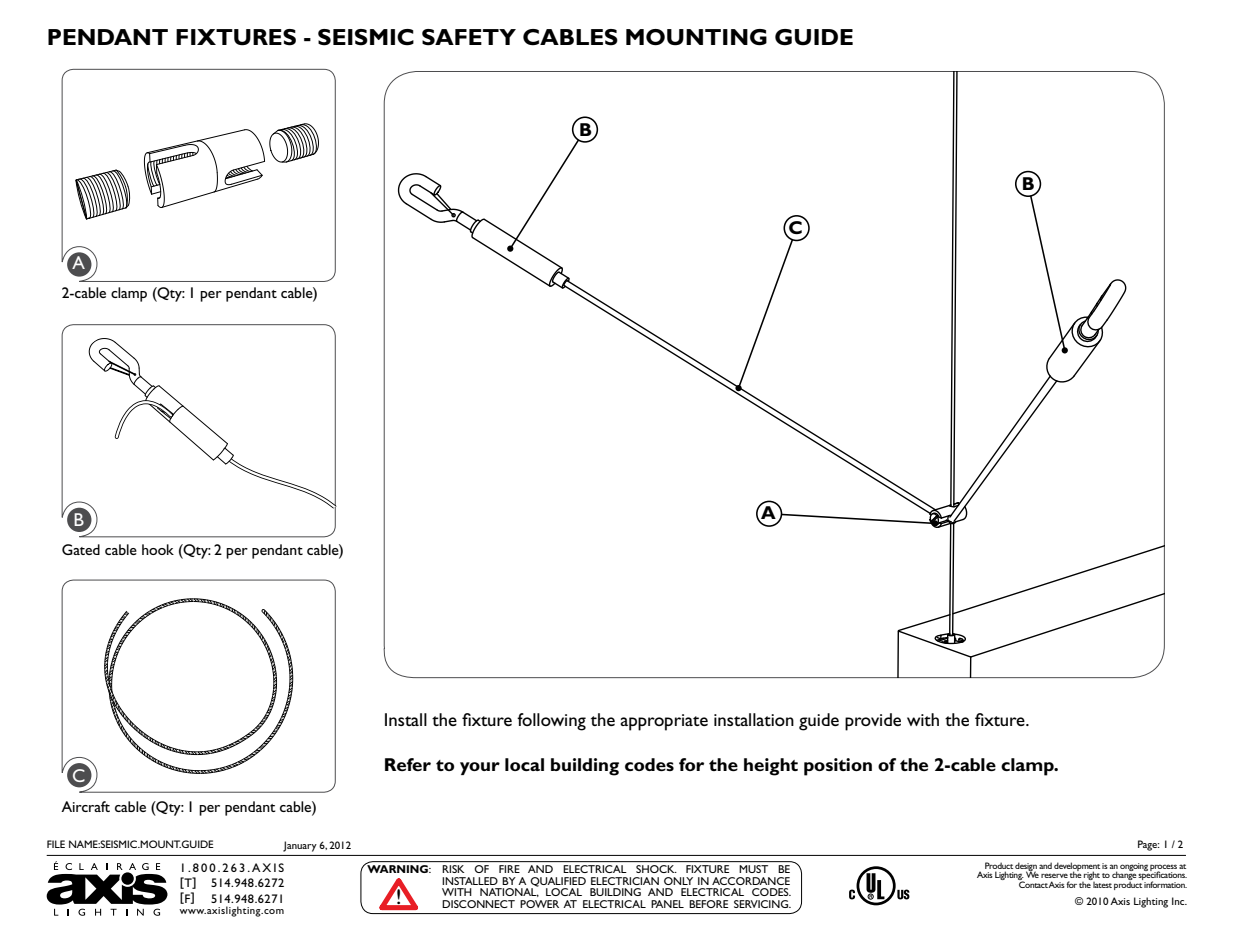 This page has width=1233, height=952. I want to click on Gated, so click(81, 549).
